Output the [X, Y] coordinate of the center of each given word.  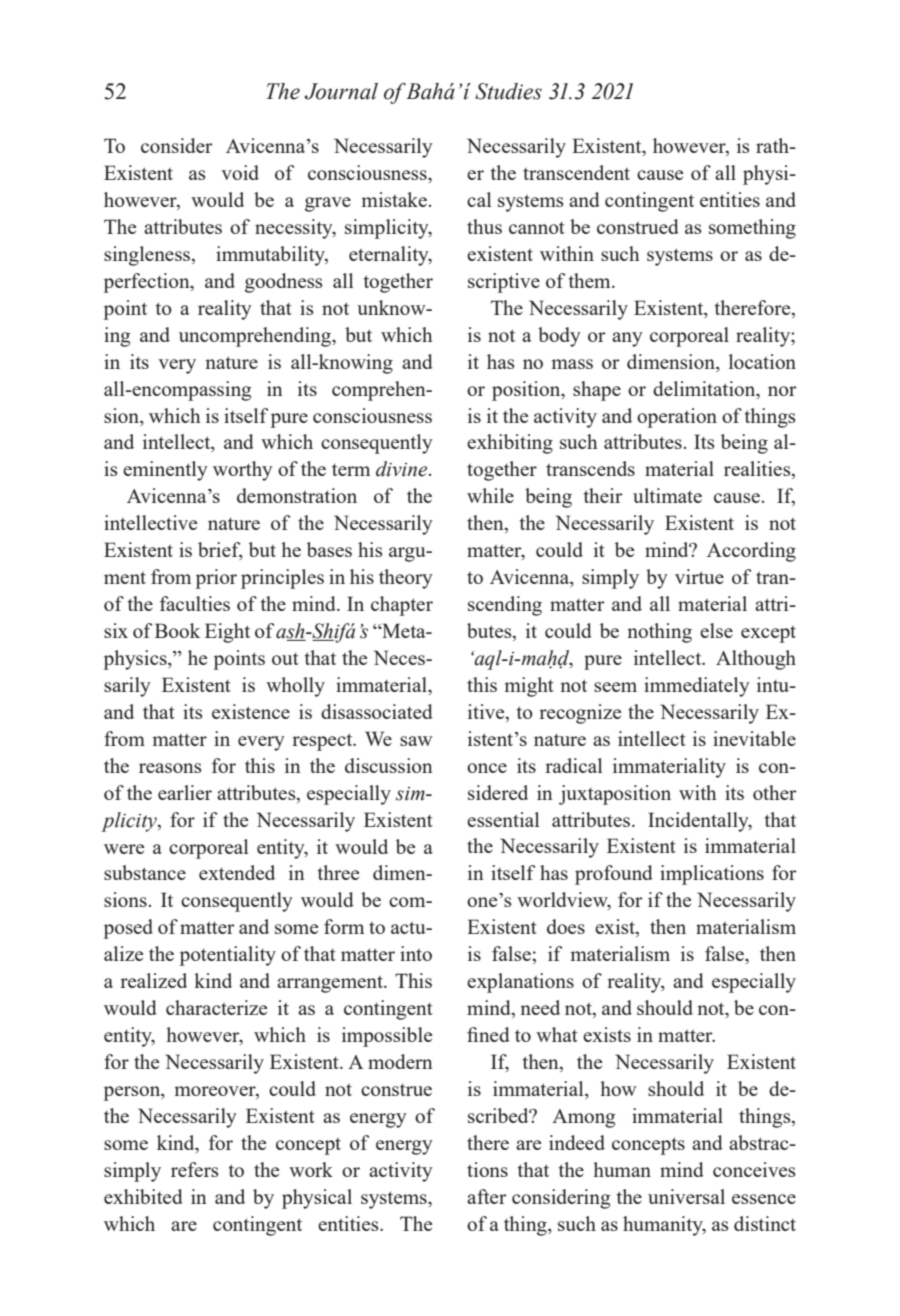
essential [503, 819]
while [490, 495]
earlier [185, 792]
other [775, 792]
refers [195, 1169]
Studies [508, 91]
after [487, 1196]
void [240, 172]
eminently [165, 471]
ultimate [667, 495]
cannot [537, 228]
